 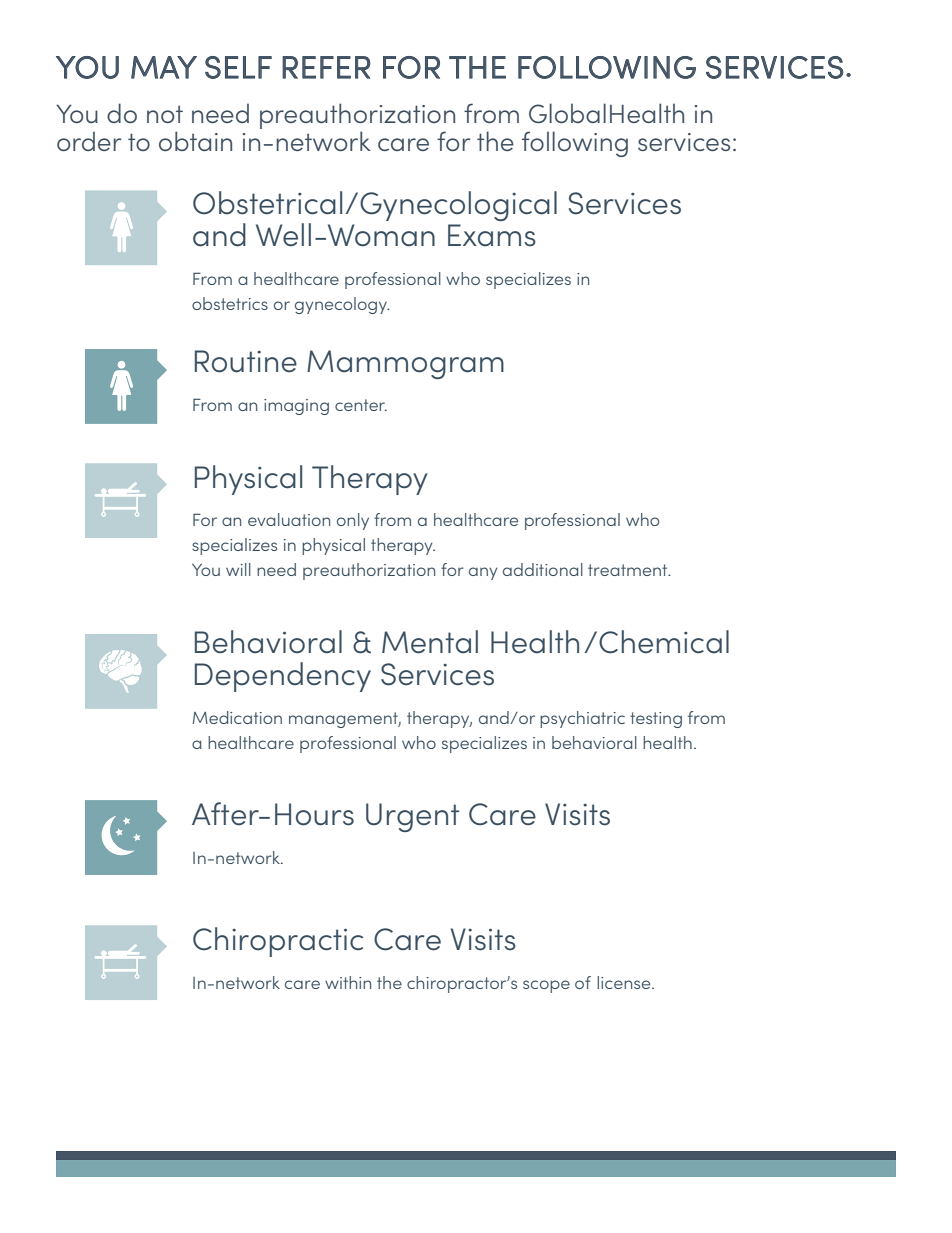 What do you see at coordinates (278, 942) in the page?
I see `Chiropractic` at bounding box center [278, 942].
